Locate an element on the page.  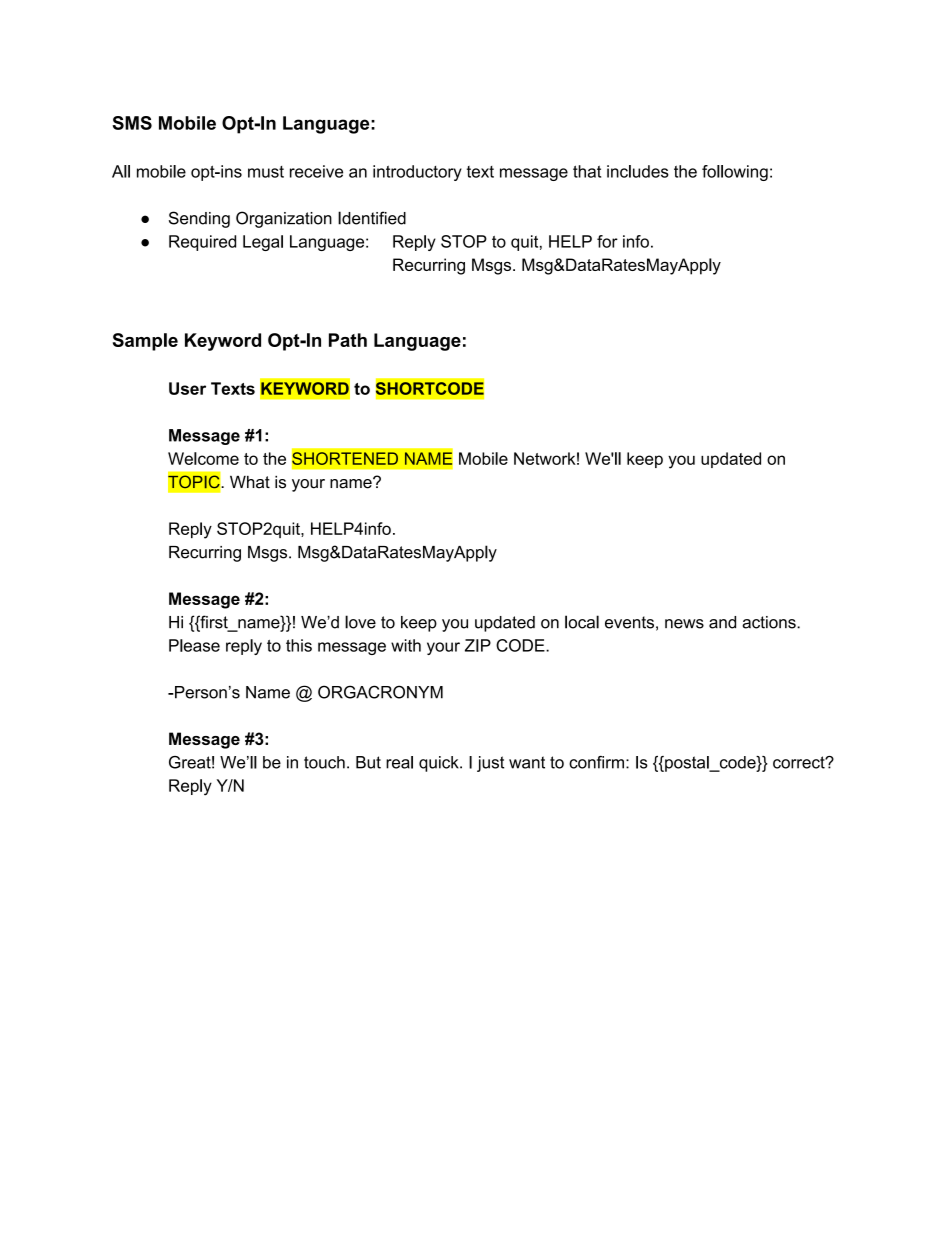
introductory is located at coordinates (417, 173).
